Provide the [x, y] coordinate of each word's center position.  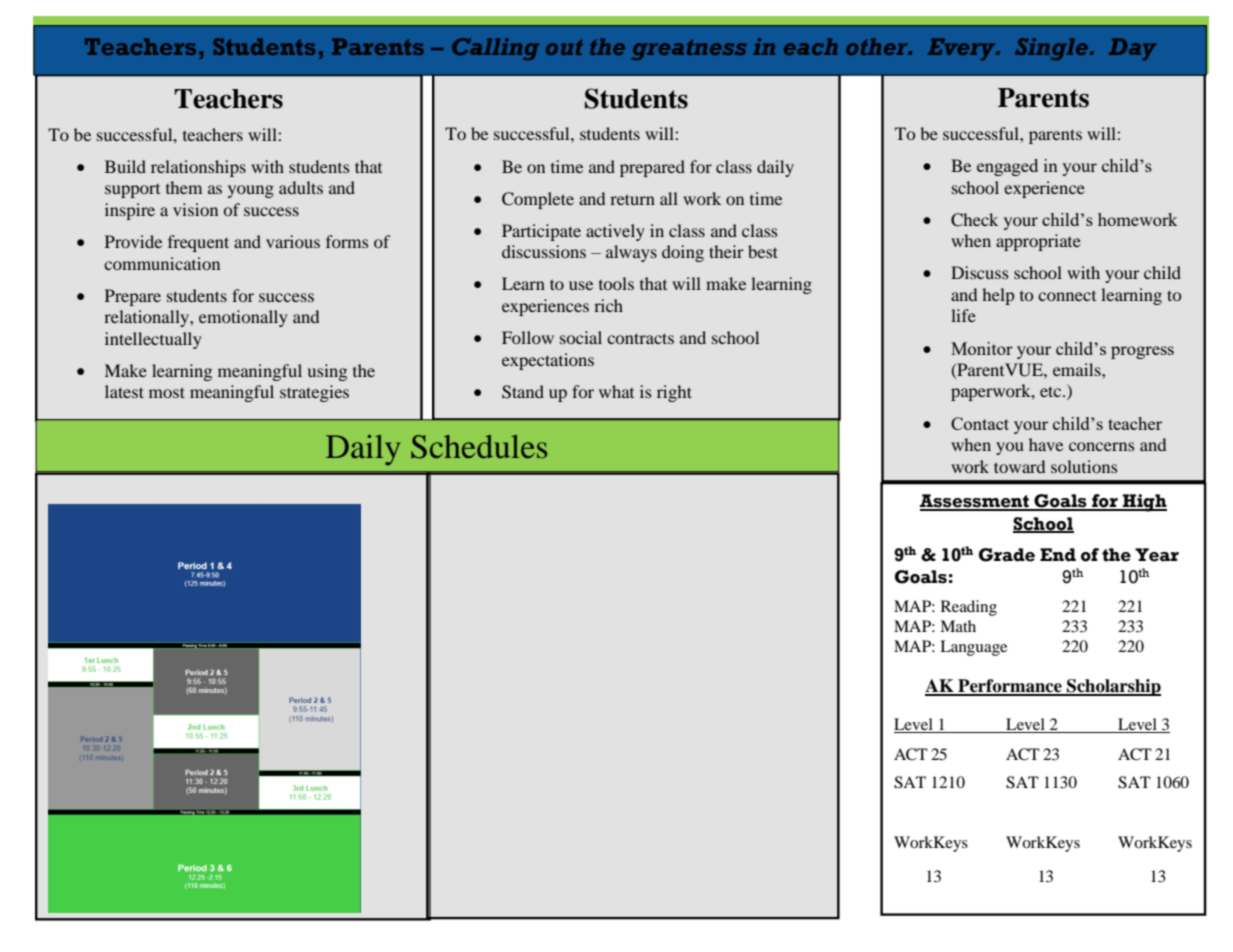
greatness [689, 49]
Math [958, 626]
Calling [495, 49]
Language [973, 648]
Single [1051, 49]
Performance [1010, 687]
